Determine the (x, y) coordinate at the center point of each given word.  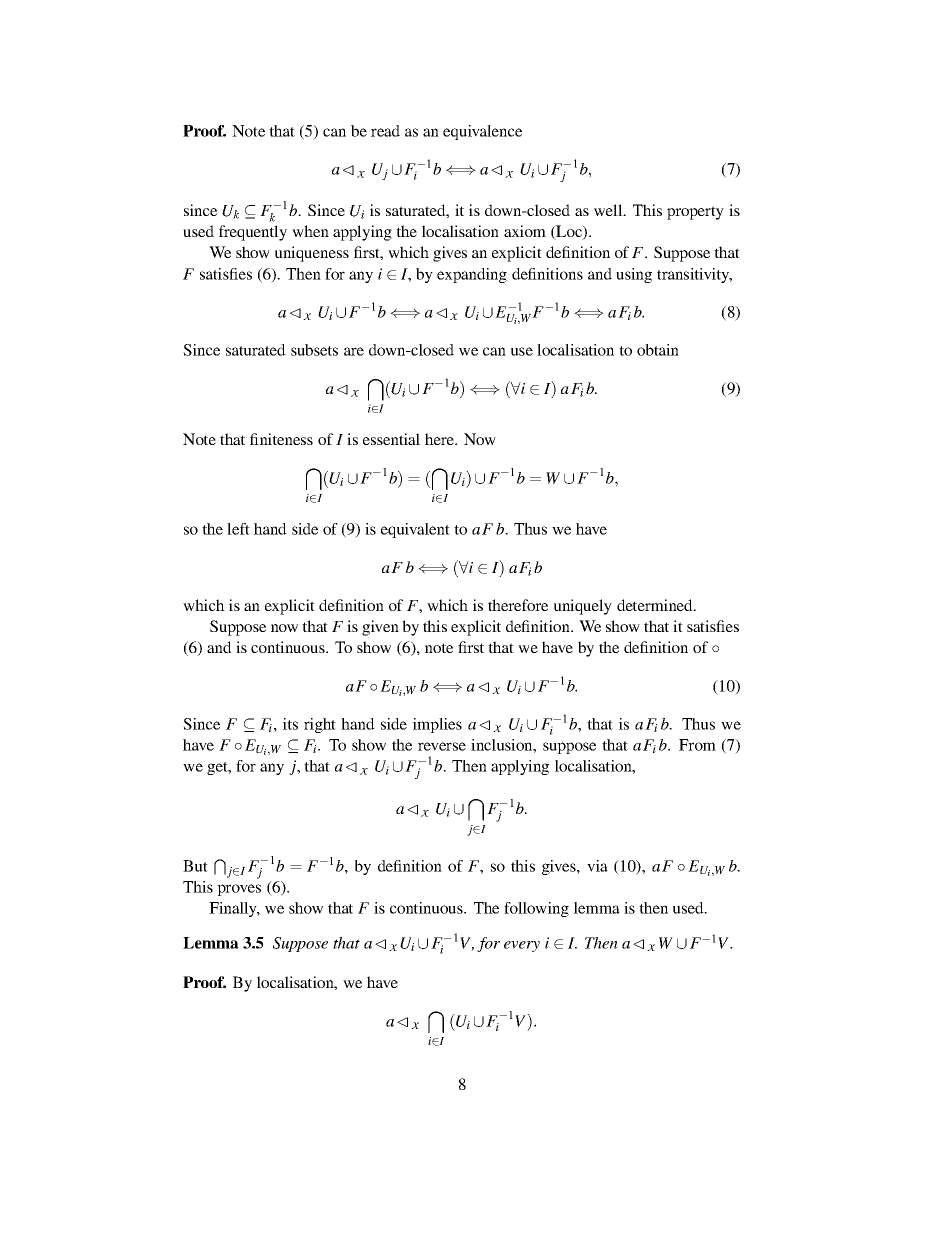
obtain (658, 350)
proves (239, 890)
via (597, 866)
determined (656, 605)
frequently (253, 233)
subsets (314, 350)
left (238, 529)
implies (437, 725)
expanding (472, 275)
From (697, 745)
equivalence (482, 132)
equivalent (415, 530)
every (522, 946)
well (609, 210)
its (290, 724)
